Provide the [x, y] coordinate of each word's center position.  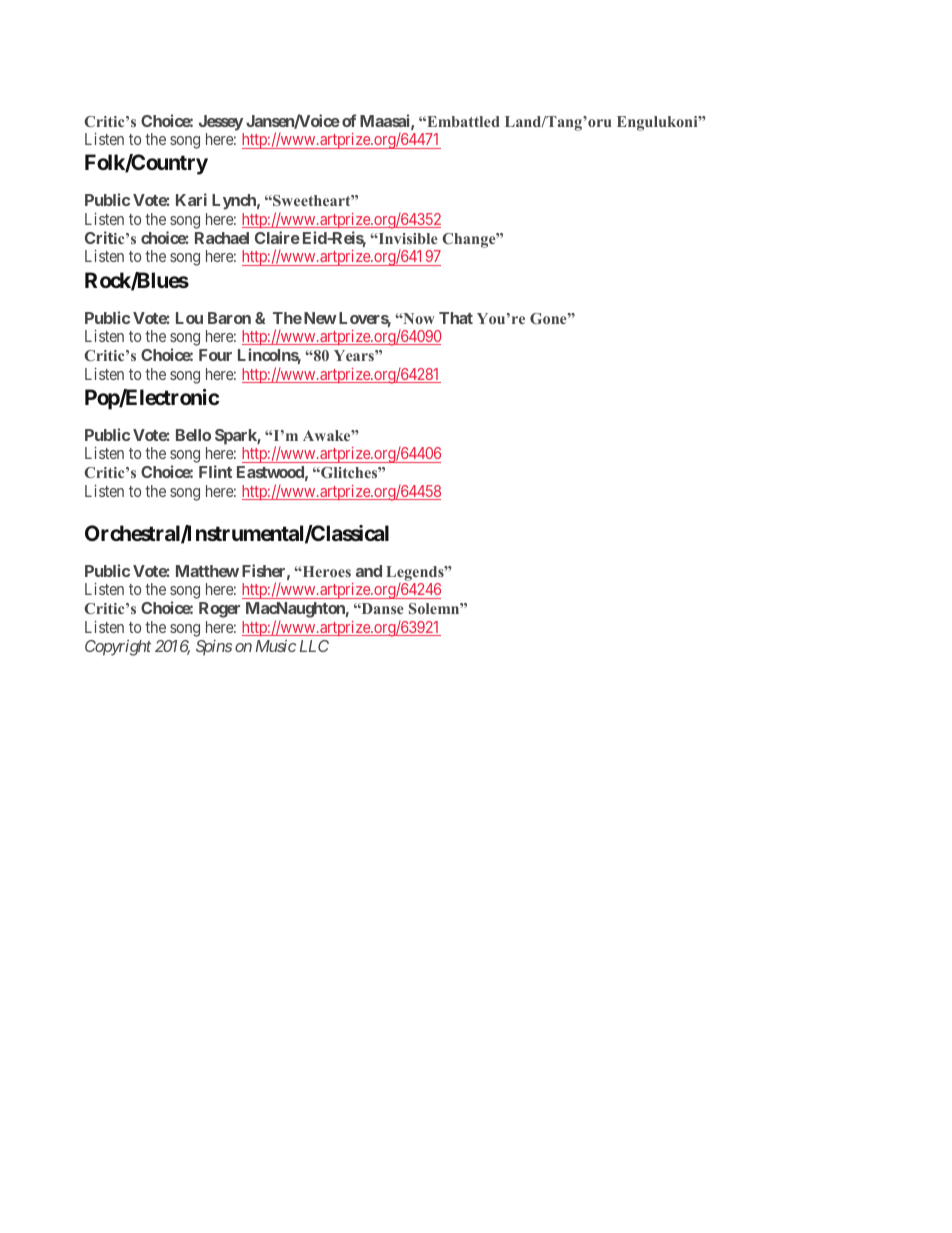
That [456, 318]
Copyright [118, 648]
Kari [191, 199]
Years [355, 355]
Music [276, 646]
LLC [314, 646]
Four [215, 355]
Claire [277, 237]
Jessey [221, 123]
